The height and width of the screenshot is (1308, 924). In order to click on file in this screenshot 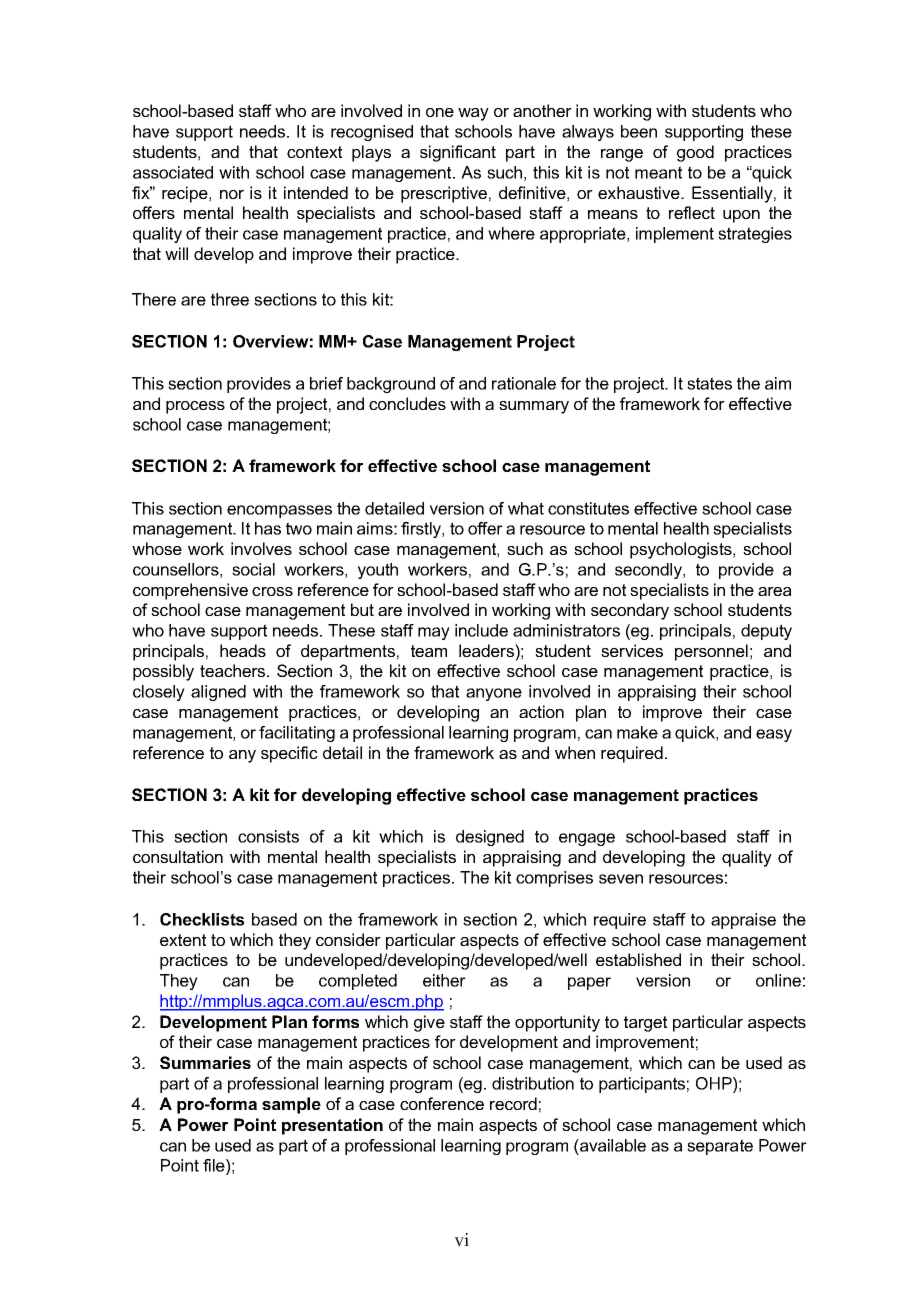, I will do `click(215, 1165)`.
